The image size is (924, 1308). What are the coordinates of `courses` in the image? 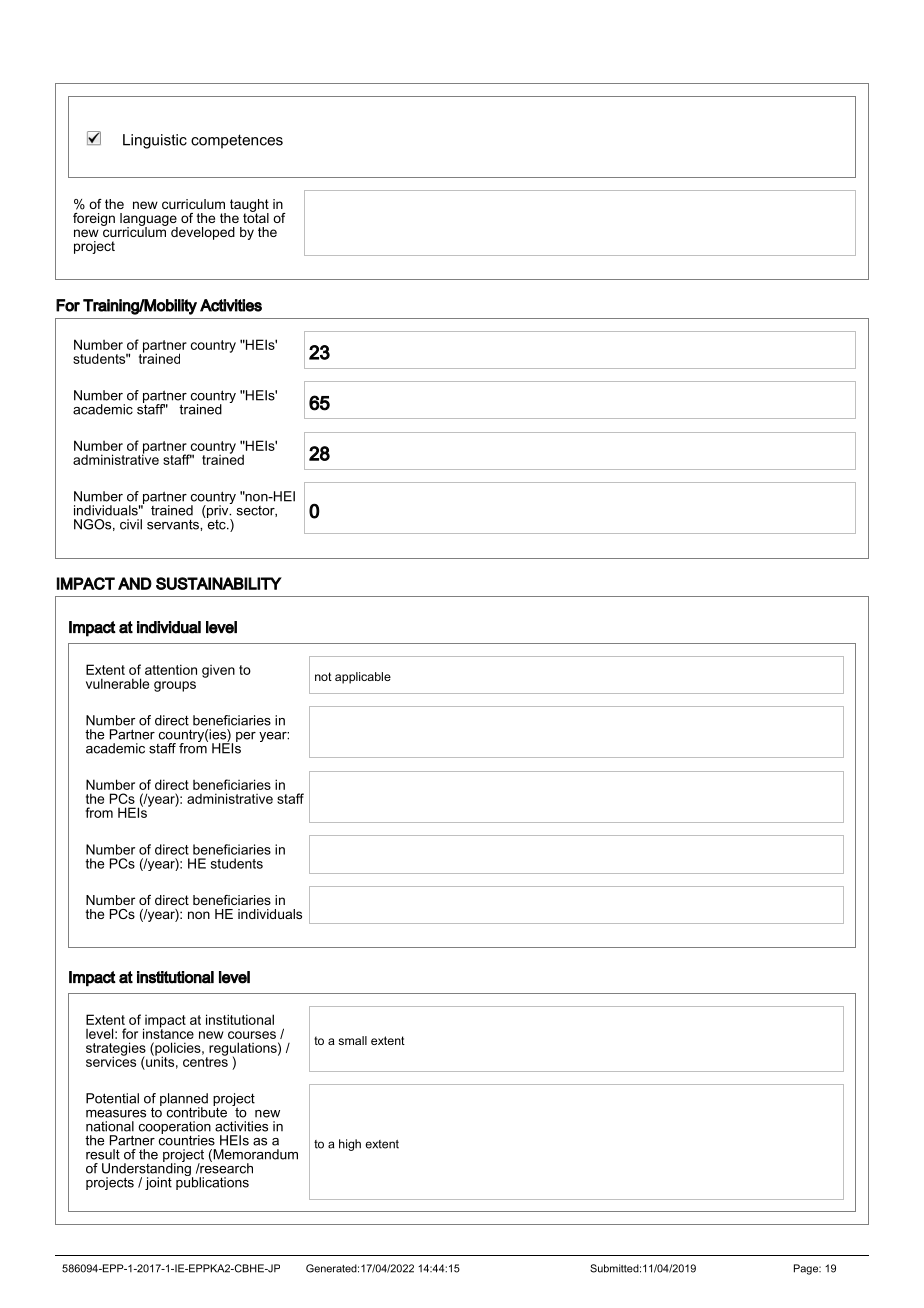 It's located at (252, 1035).
